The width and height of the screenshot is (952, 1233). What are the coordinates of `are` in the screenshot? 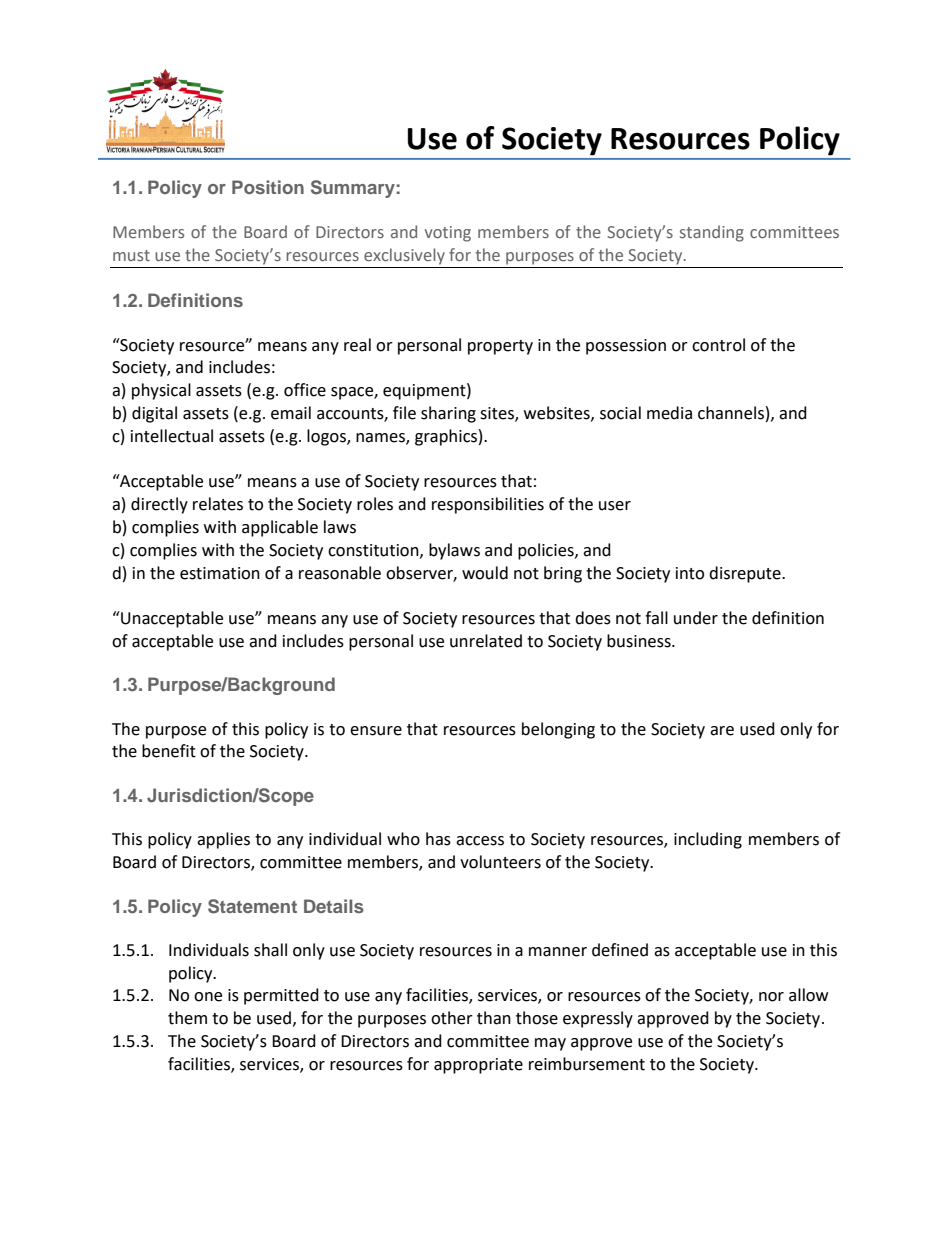 It's located at (722, 731).
